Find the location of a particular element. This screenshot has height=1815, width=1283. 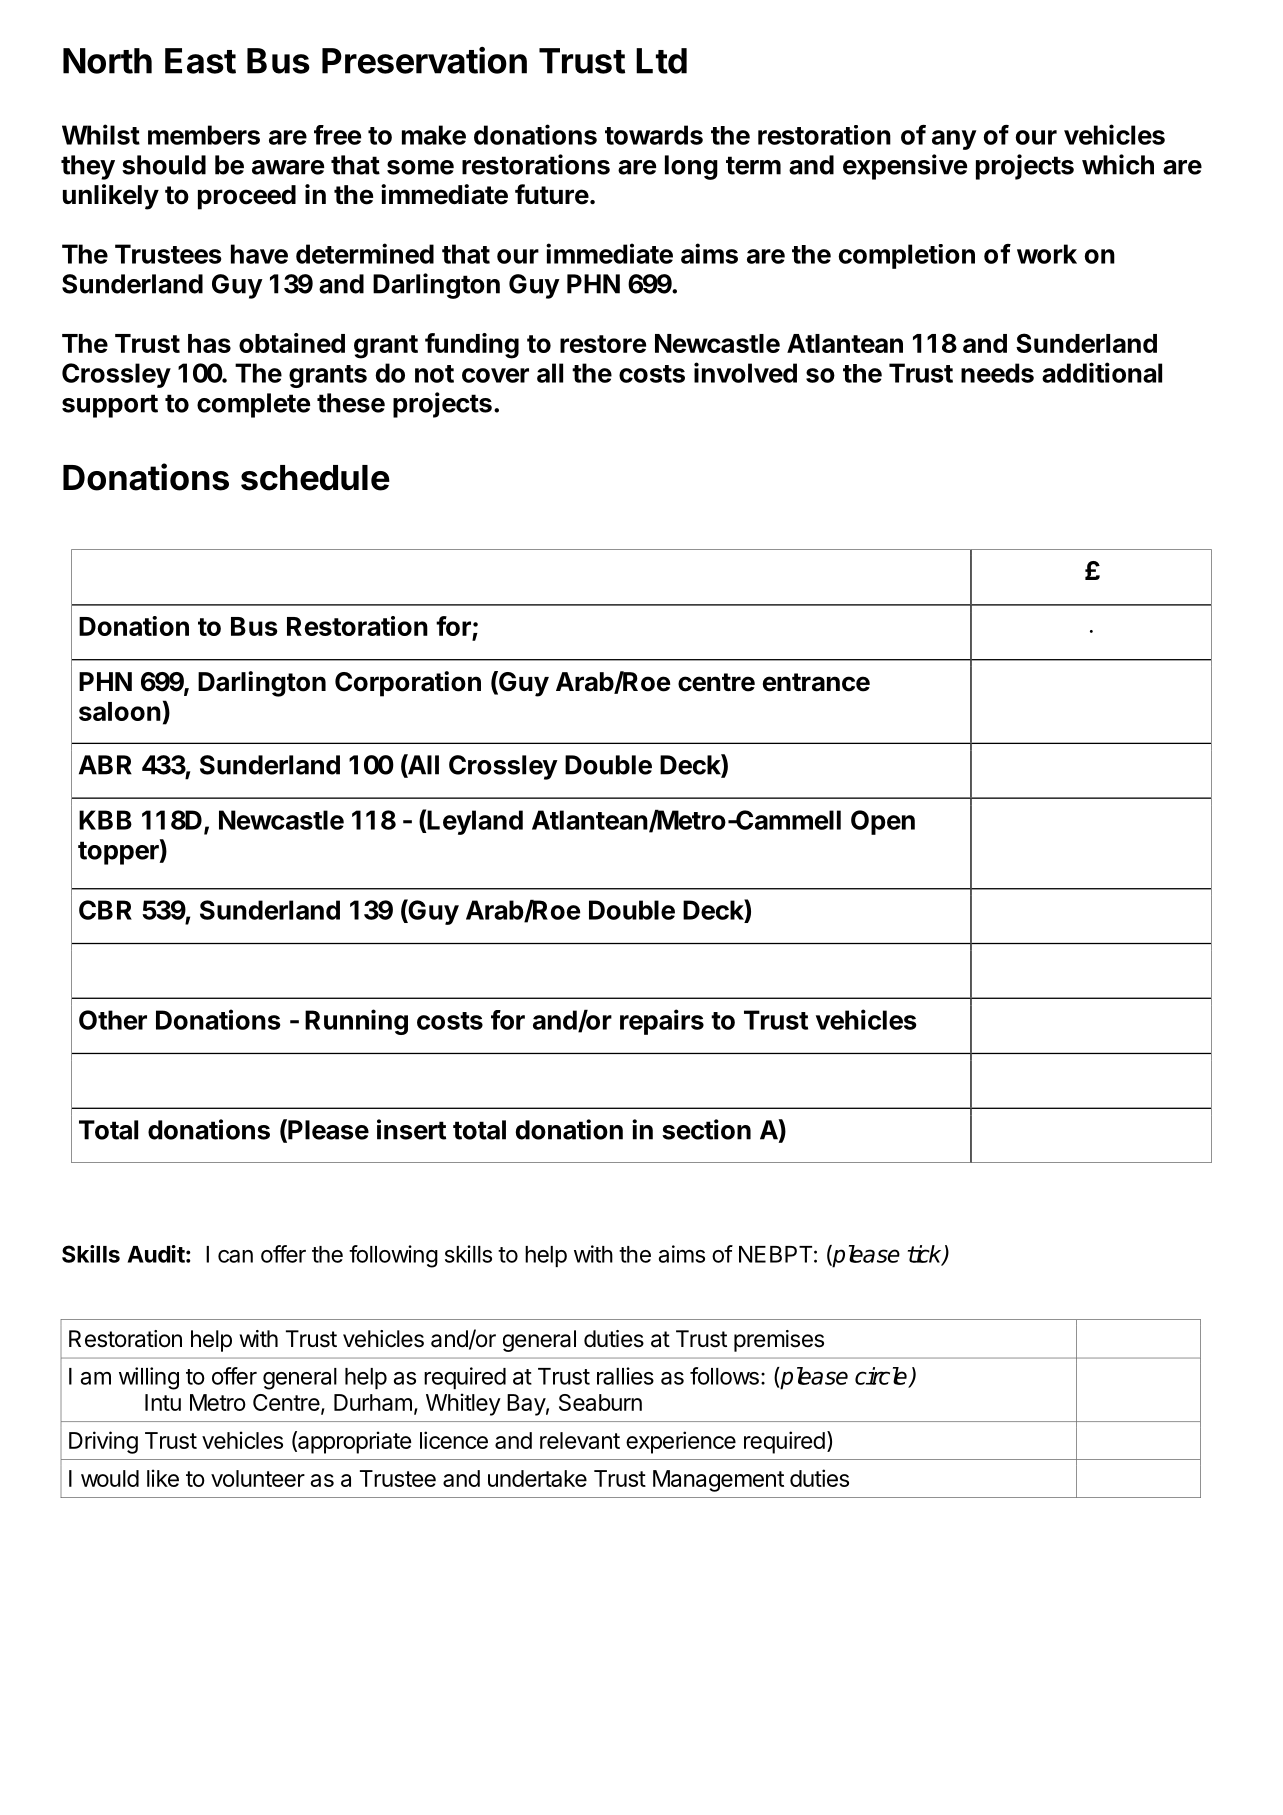

any is located at coordinates (954, 140).
